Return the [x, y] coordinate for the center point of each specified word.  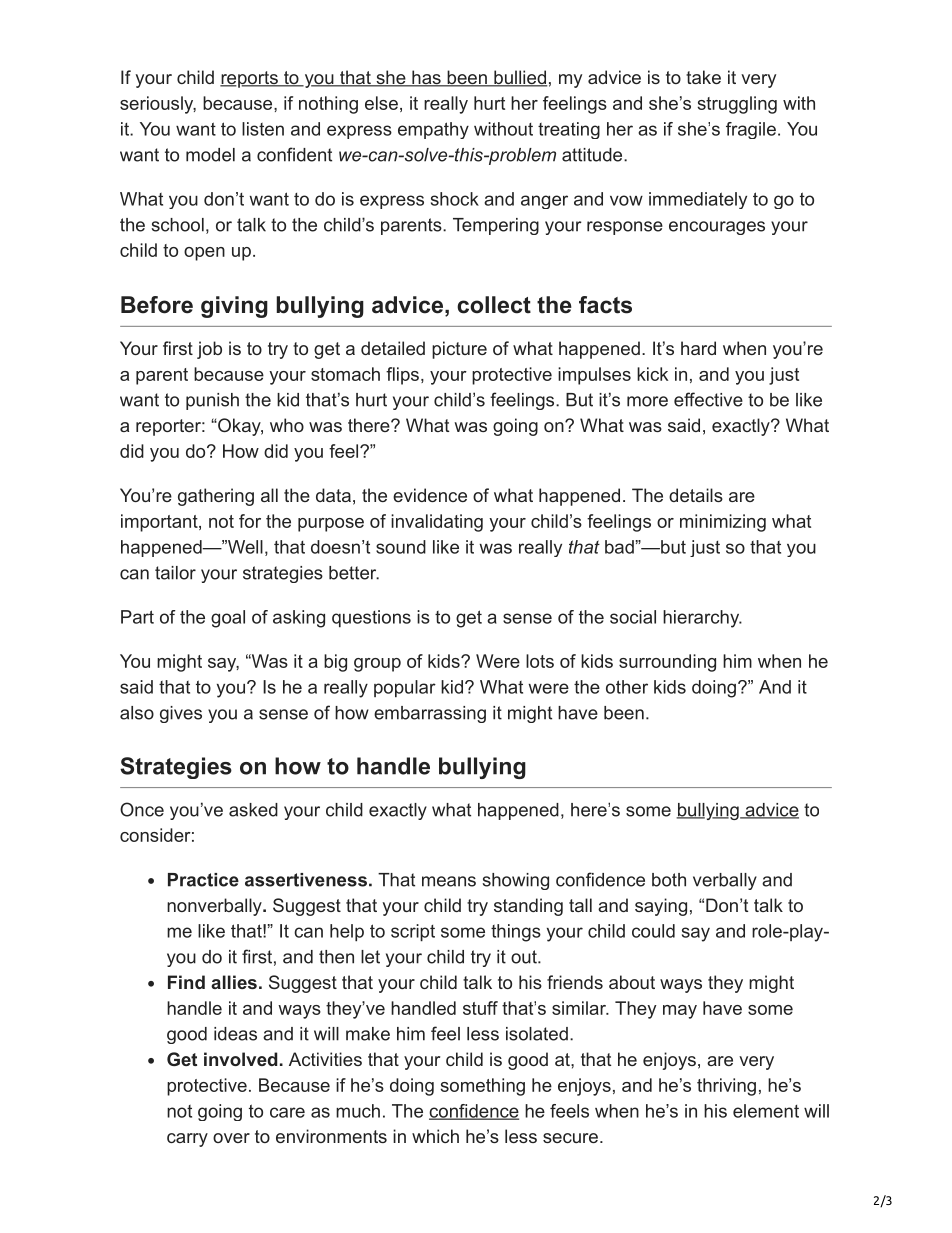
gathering [216, 497]
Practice [203, 880]
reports [250, 79]
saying [661, 907]
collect [494, 305]
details [696, 495]
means [449, 881]
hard [698, 348]
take [703, 77]
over [231, 1138]
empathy [433, 130]
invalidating [437, 523]
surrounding [667, 663]
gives [181, 714]
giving [234, 307]
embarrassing [430, 714]
